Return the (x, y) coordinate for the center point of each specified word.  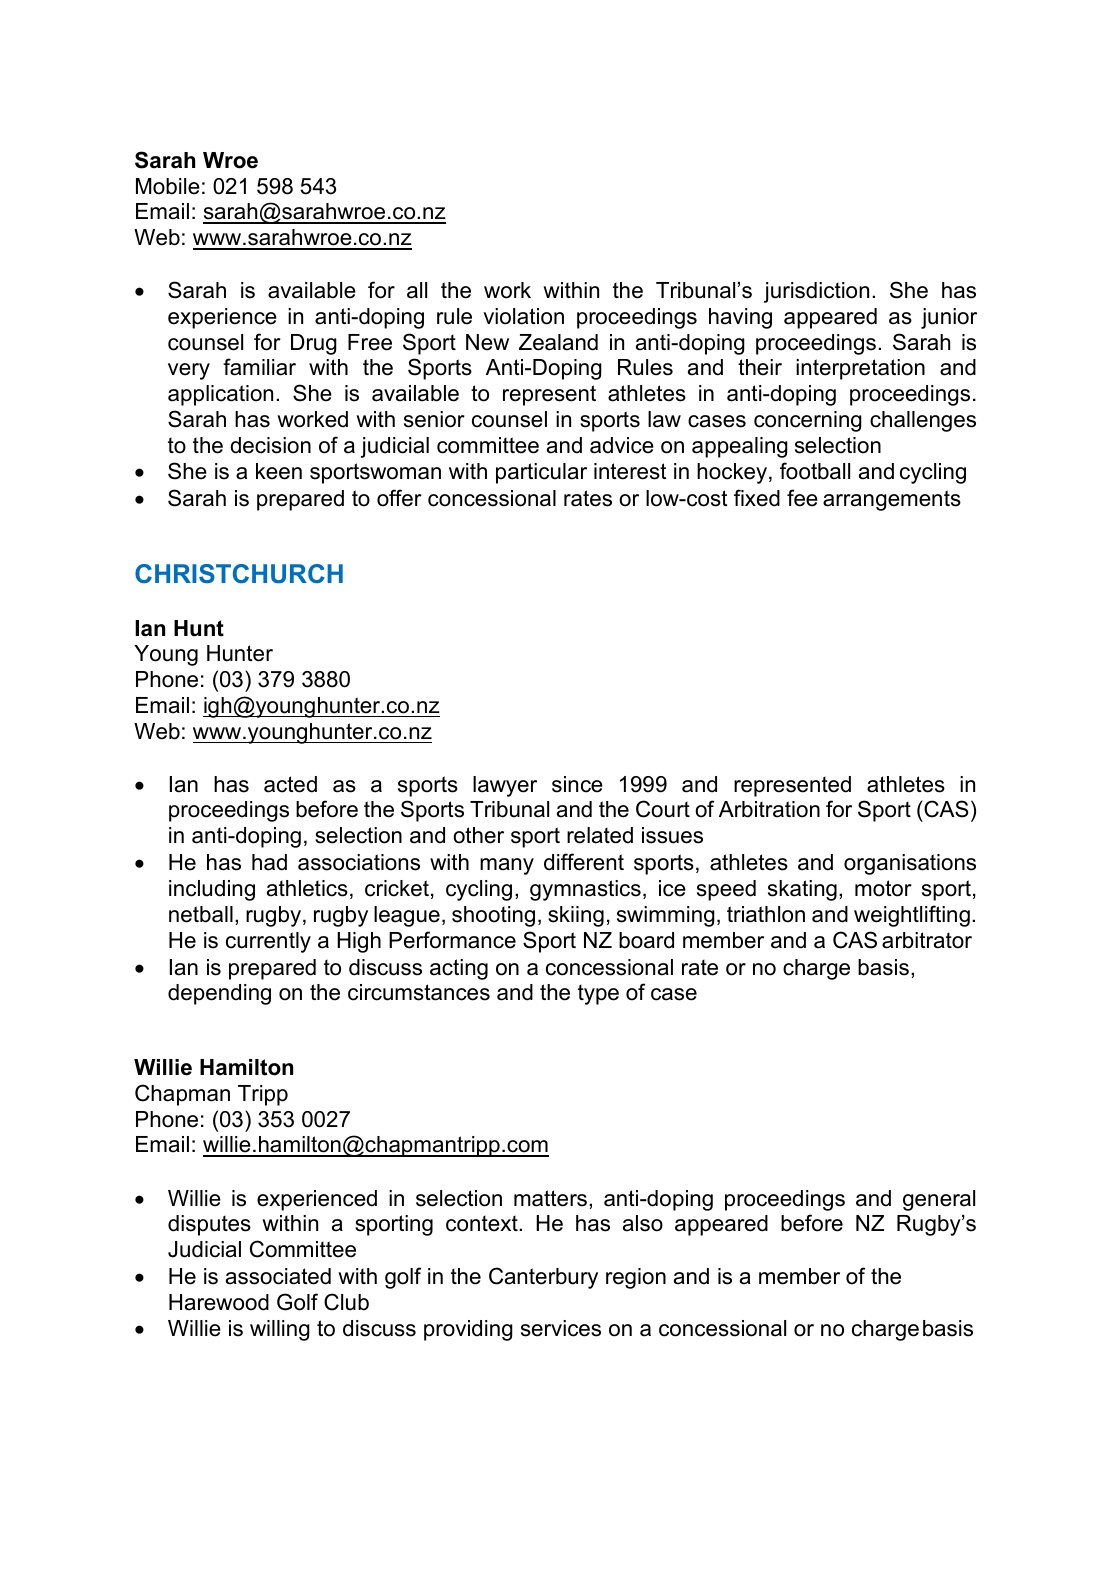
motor (883, 888)
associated (278, 1276)
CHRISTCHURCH (239, 573)
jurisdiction (816, 292)
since (577, 784)
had (269, 862)
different (584, 862)
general (939, 1200)
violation (523, 316)
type (598, 995)
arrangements (892, 500)
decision (270, 445)
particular (541, 473)
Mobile (168, 186)
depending (219, 994)
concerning (808, 421)
